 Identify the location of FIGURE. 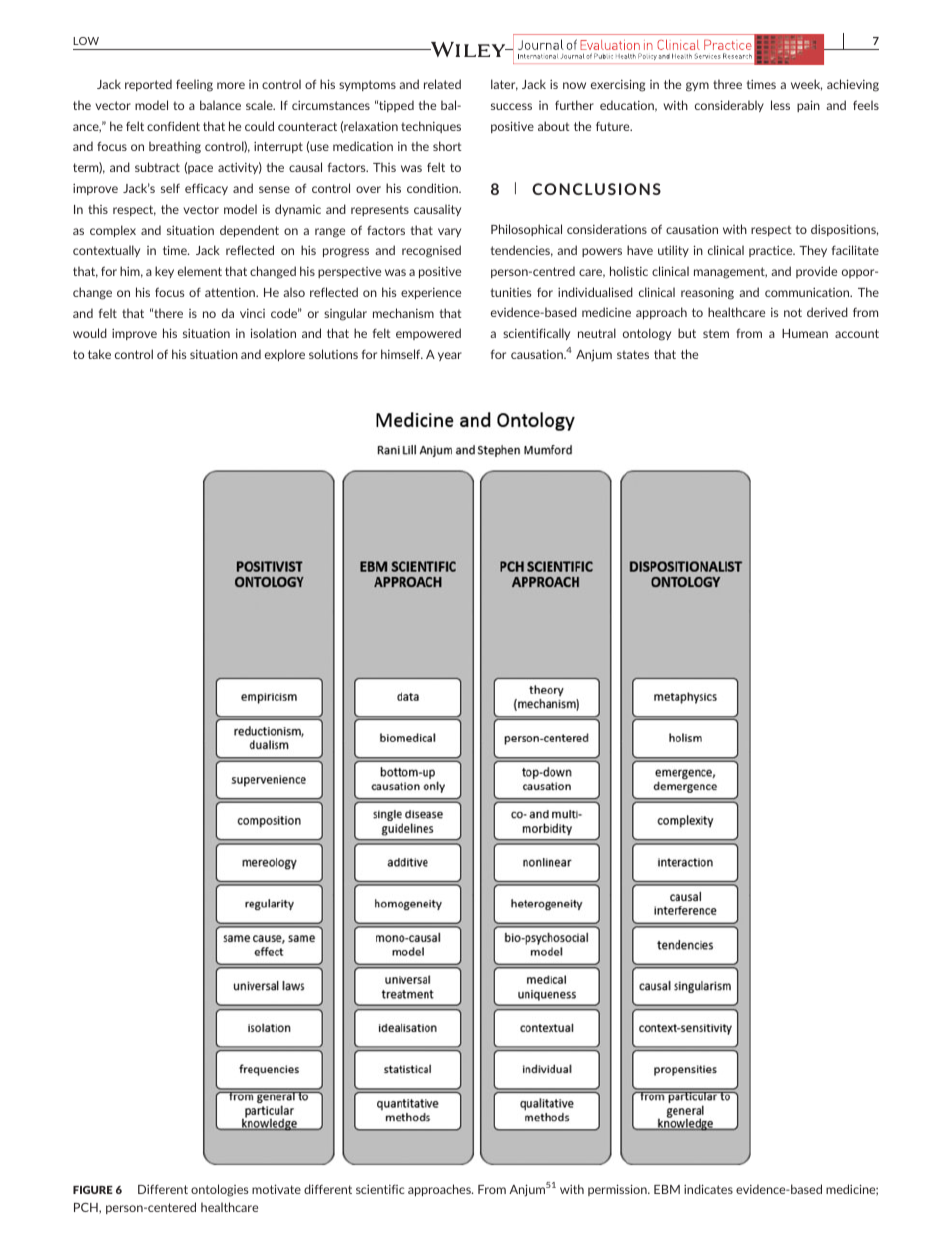
(93, 1190).
